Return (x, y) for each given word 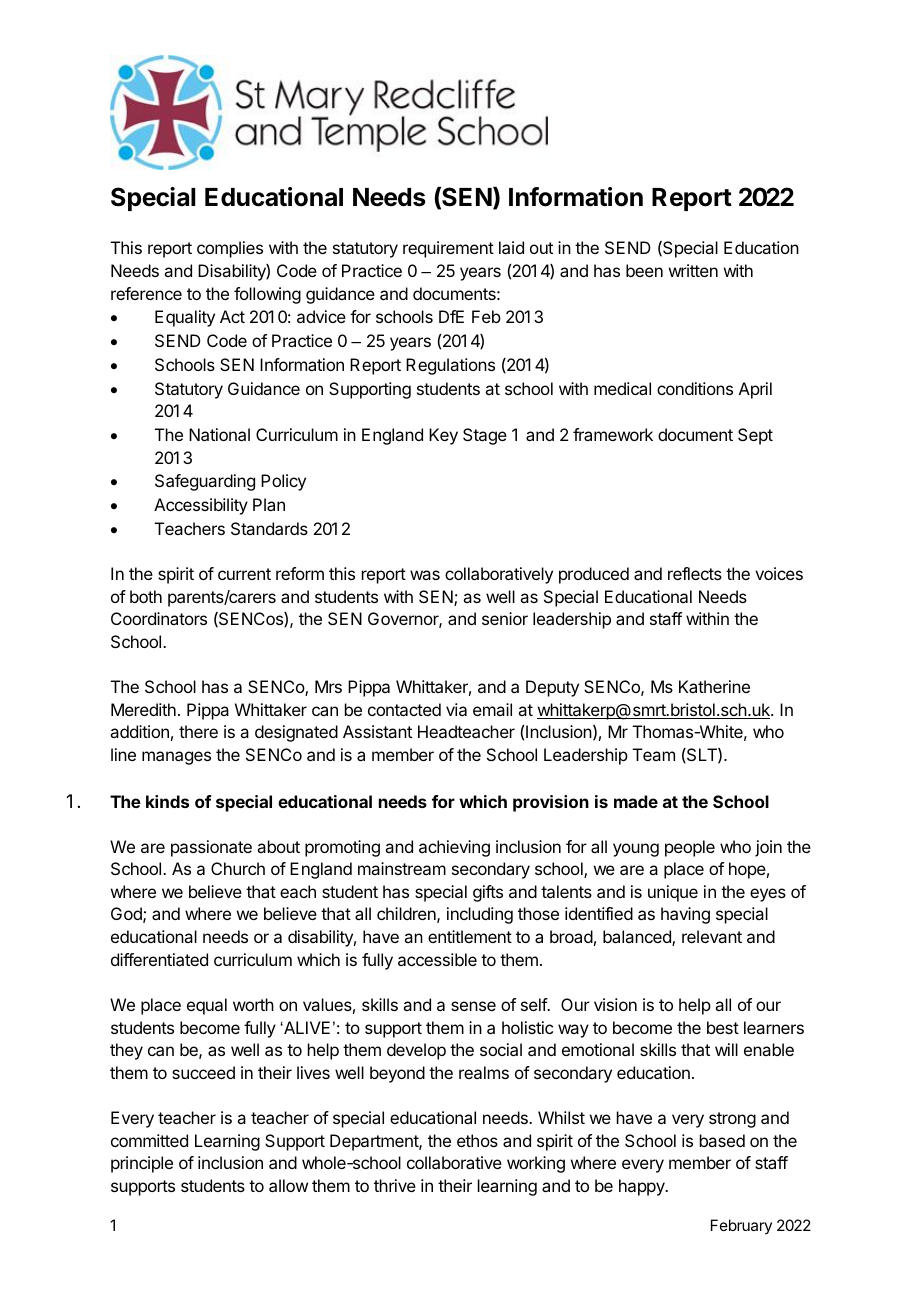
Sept (755, 436)
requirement (448, 249)
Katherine (714, 686)
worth (253, 1004)
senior (505, 618)
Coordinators (159, 618)
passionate (211, 848)
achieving (454, 848)
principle (142, 1164)
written (693, 270)
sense (473, 1006)
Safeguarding (205, 482)
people (690, 848)
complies (230, 249)
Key (443, 436)
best (723, 1027)
